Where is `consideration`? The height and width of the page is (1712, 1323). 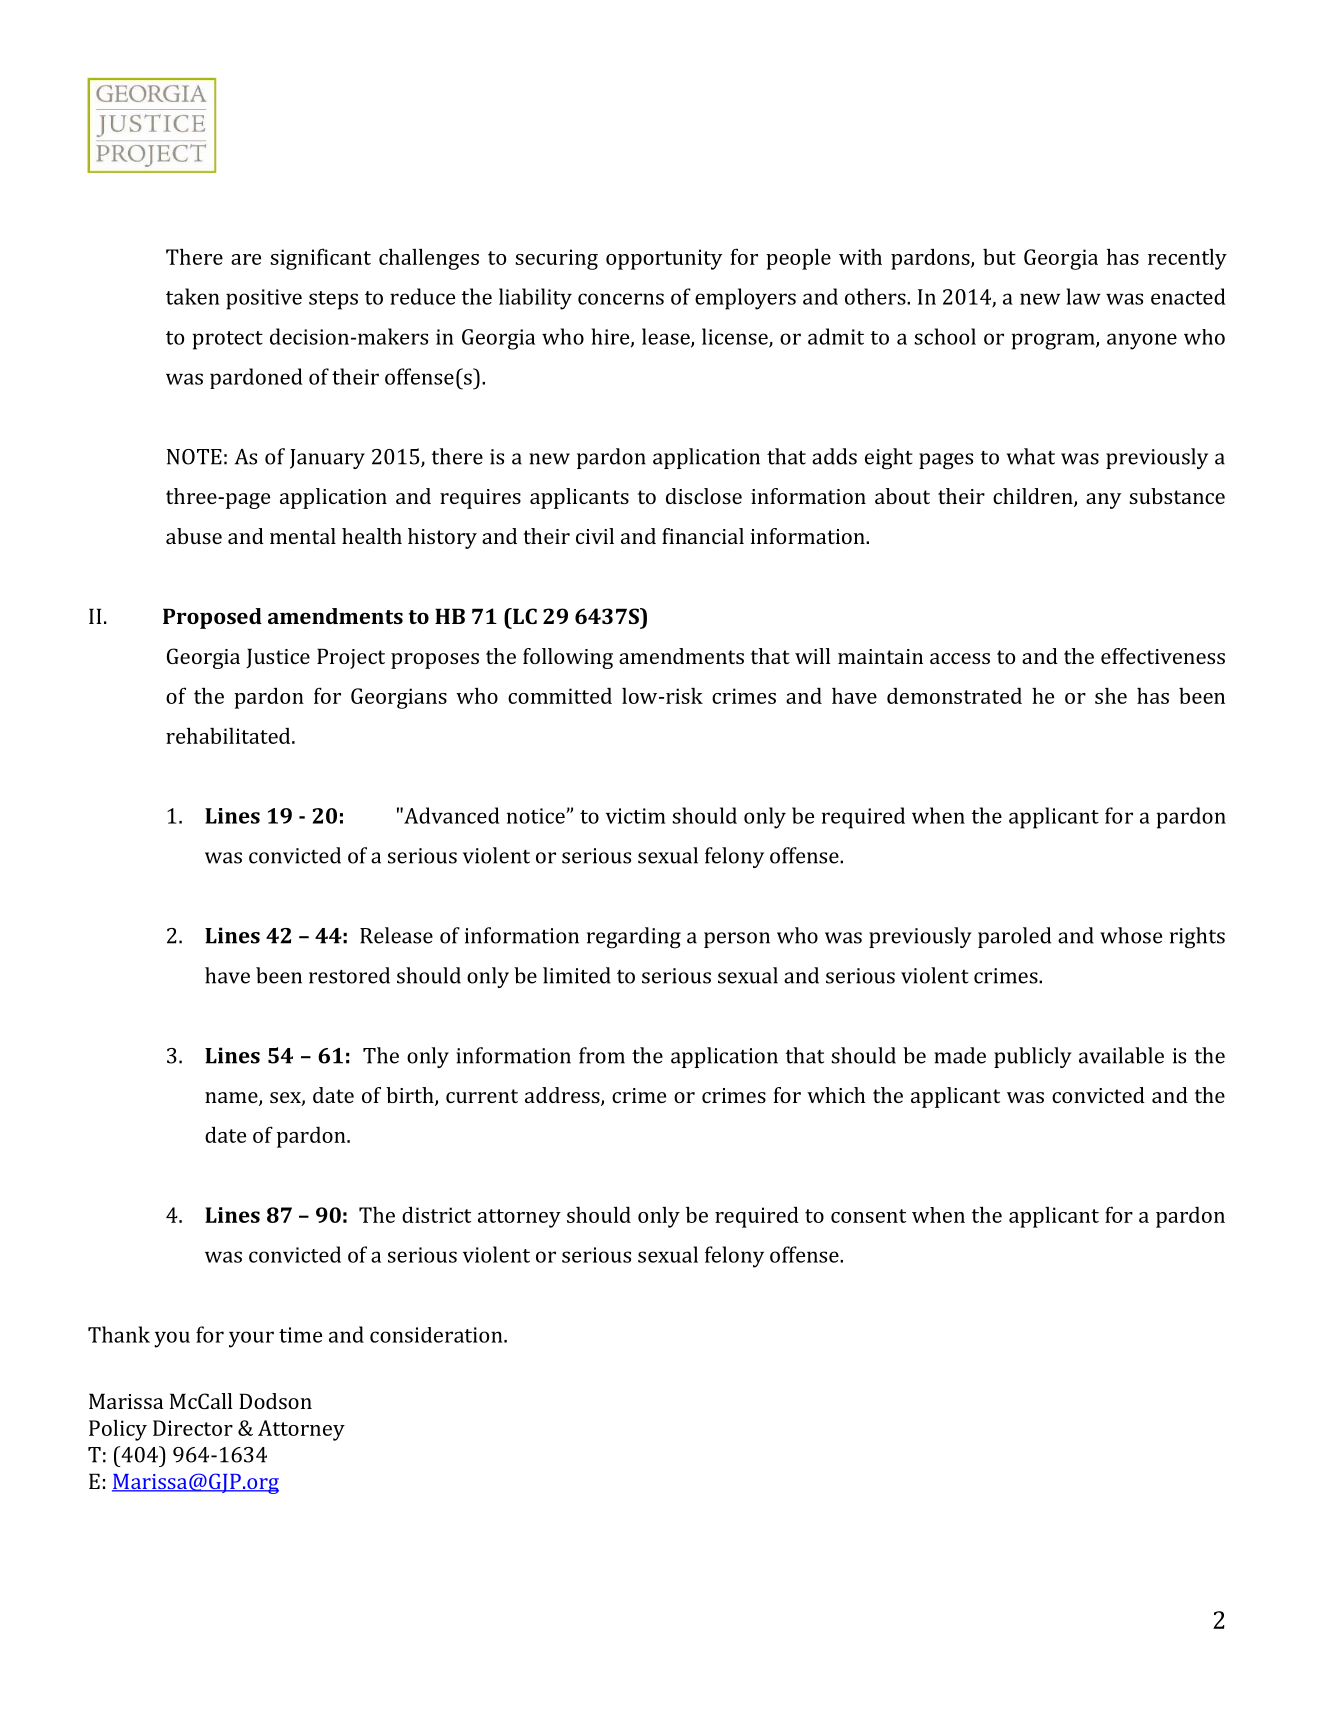 consideration is located at coordinates (437, 1335).
